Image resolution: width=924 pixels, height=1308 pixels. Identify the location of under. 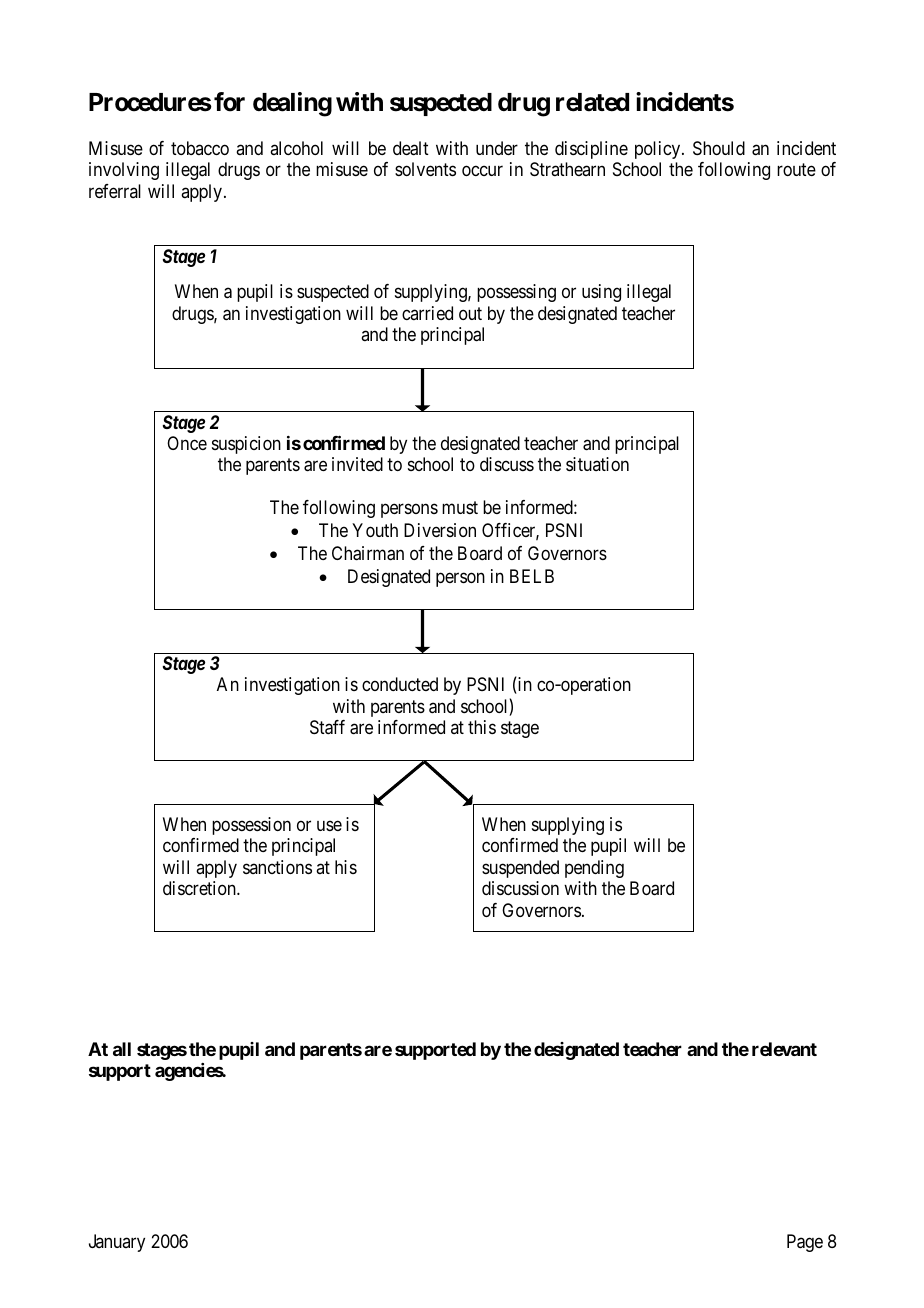
(497, 148).
